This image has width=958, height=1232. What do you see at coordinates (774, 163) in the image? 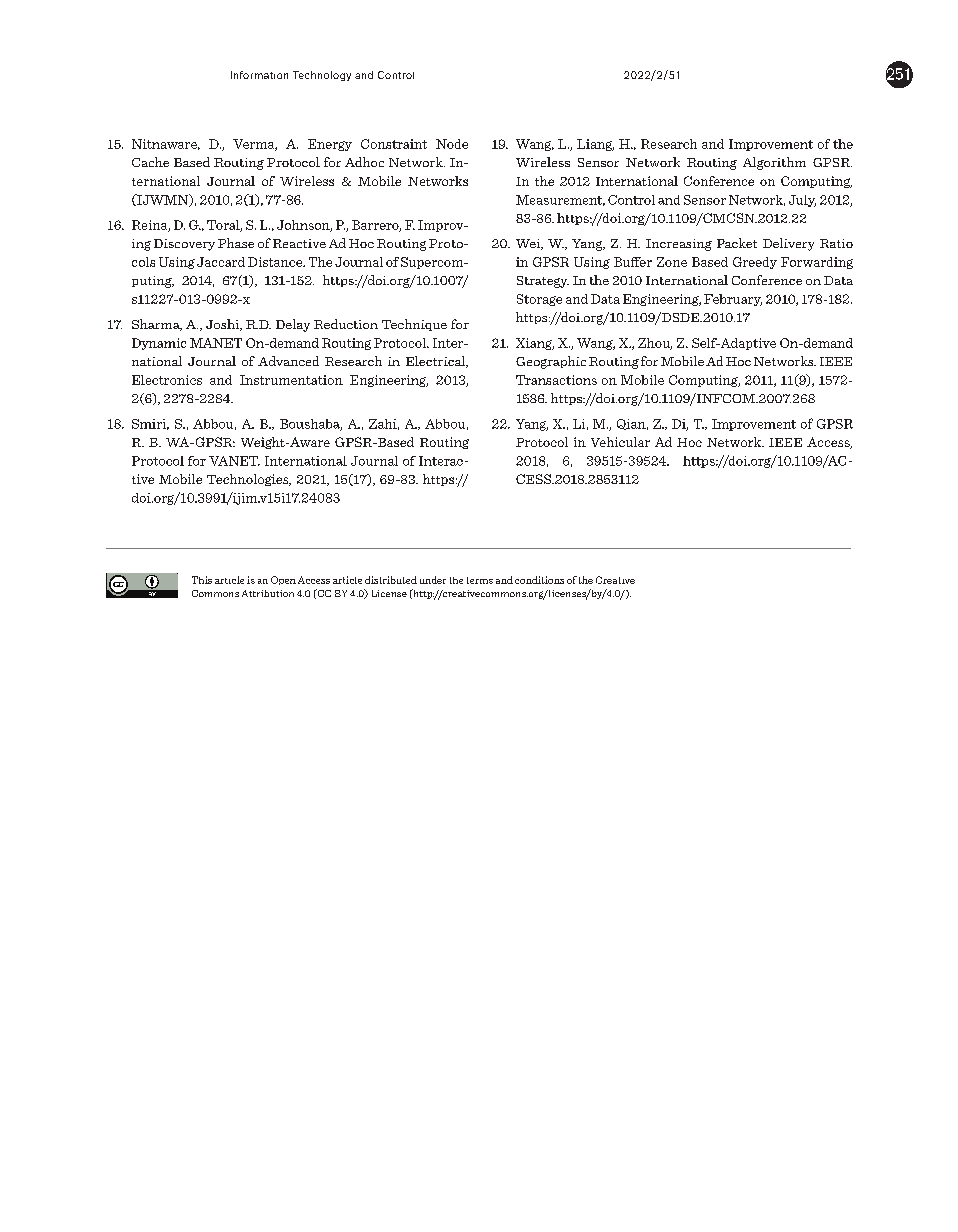
I see `Algorithm` at bounding box center [774, 163].
